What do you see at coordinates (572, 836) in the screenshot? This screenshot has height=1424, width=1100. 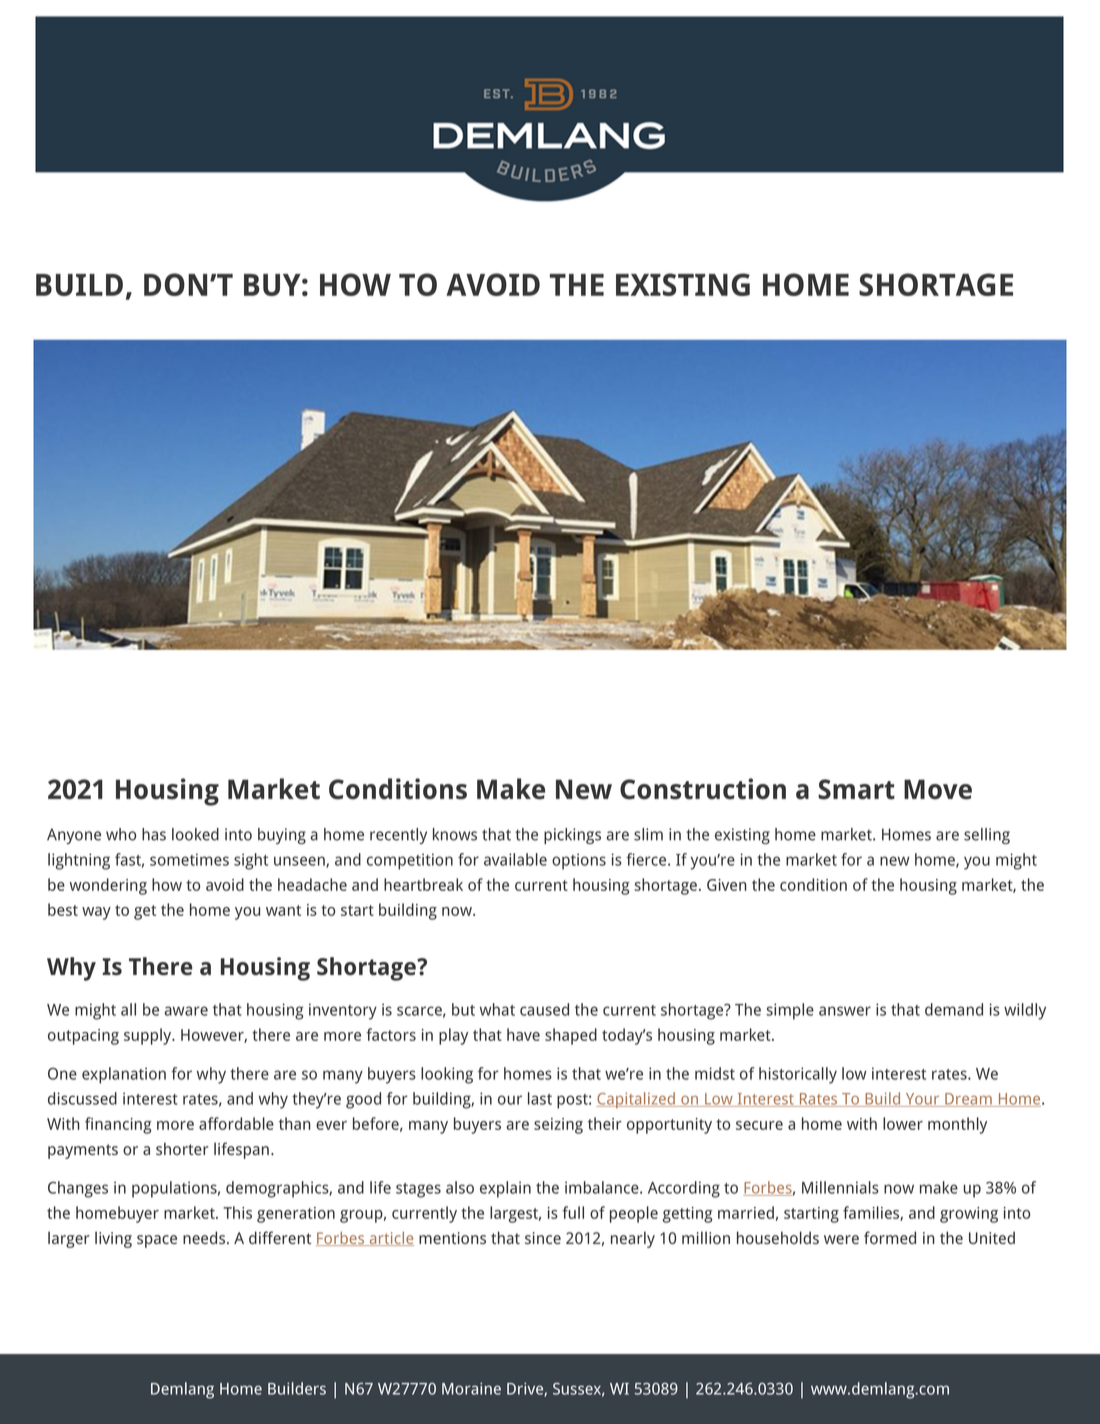 I see `pickings` at bounding box center [572, 836].
